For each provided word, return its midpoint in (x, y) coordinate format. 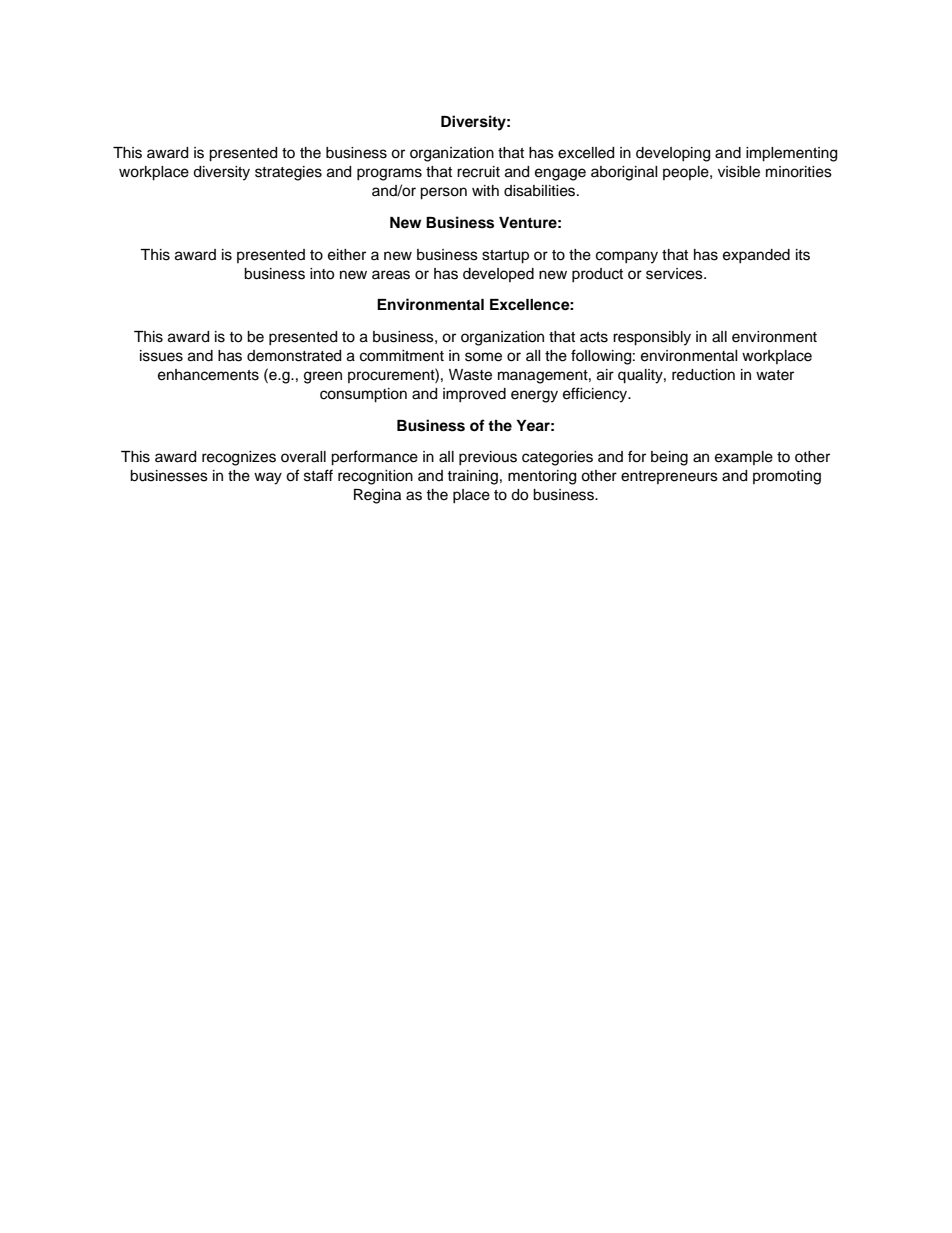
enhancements (208, 375)
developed (498, 275)
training (472, 477)
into (322, 274)
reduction (703, 375)
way (268, 478)
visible (739, 172)
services (675, 274)
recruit (478, 172)
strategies (288, 173)
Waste (470, 375)
